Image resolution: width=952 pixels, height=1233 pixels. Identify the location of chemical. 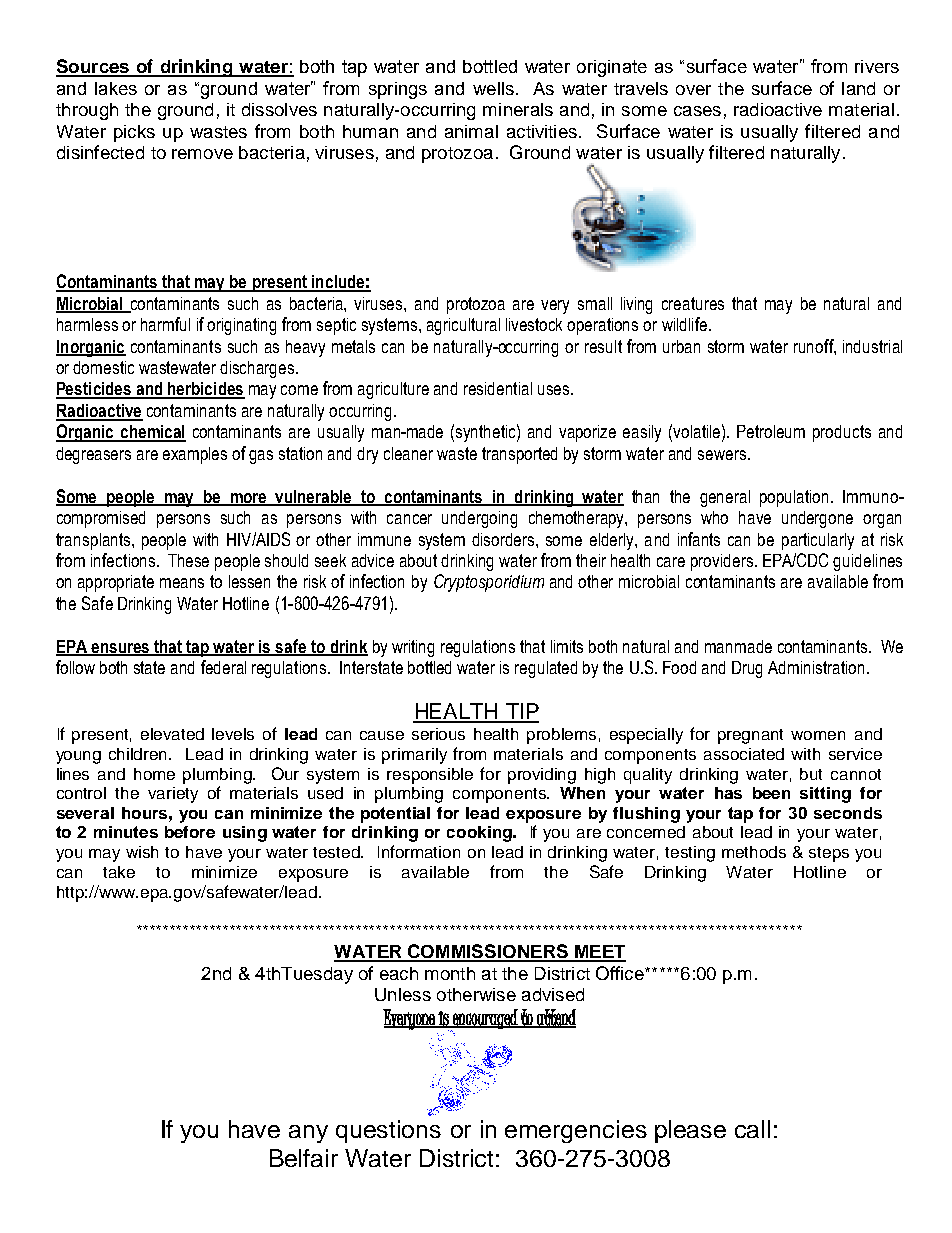
(152, 433).
